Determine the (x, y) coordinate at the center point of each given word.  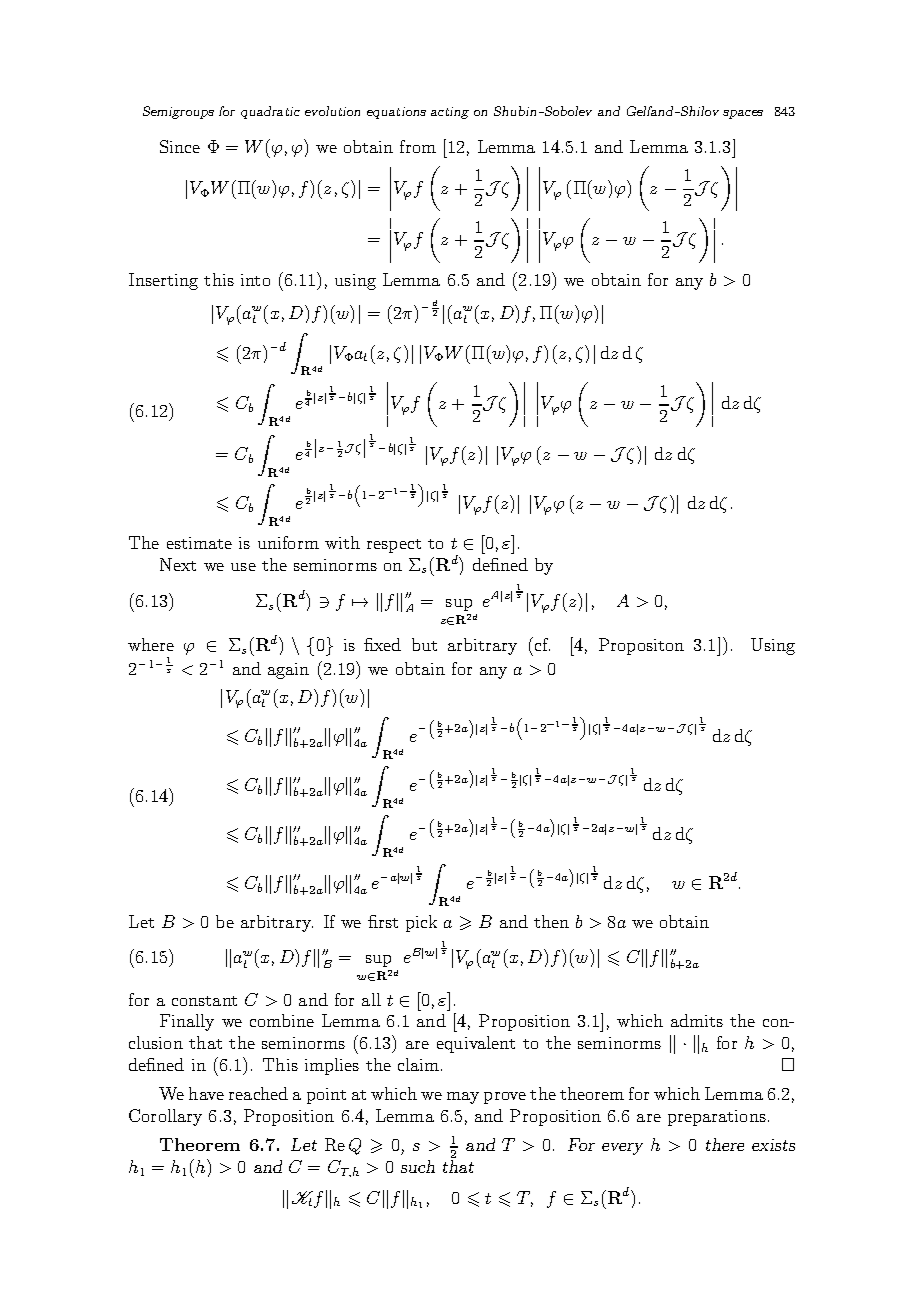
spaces (743, 114)
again (288, 671)
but (424, 644)
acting (450, 113)
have (206, 1093)
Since (180, 146)
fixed (382, 644)
